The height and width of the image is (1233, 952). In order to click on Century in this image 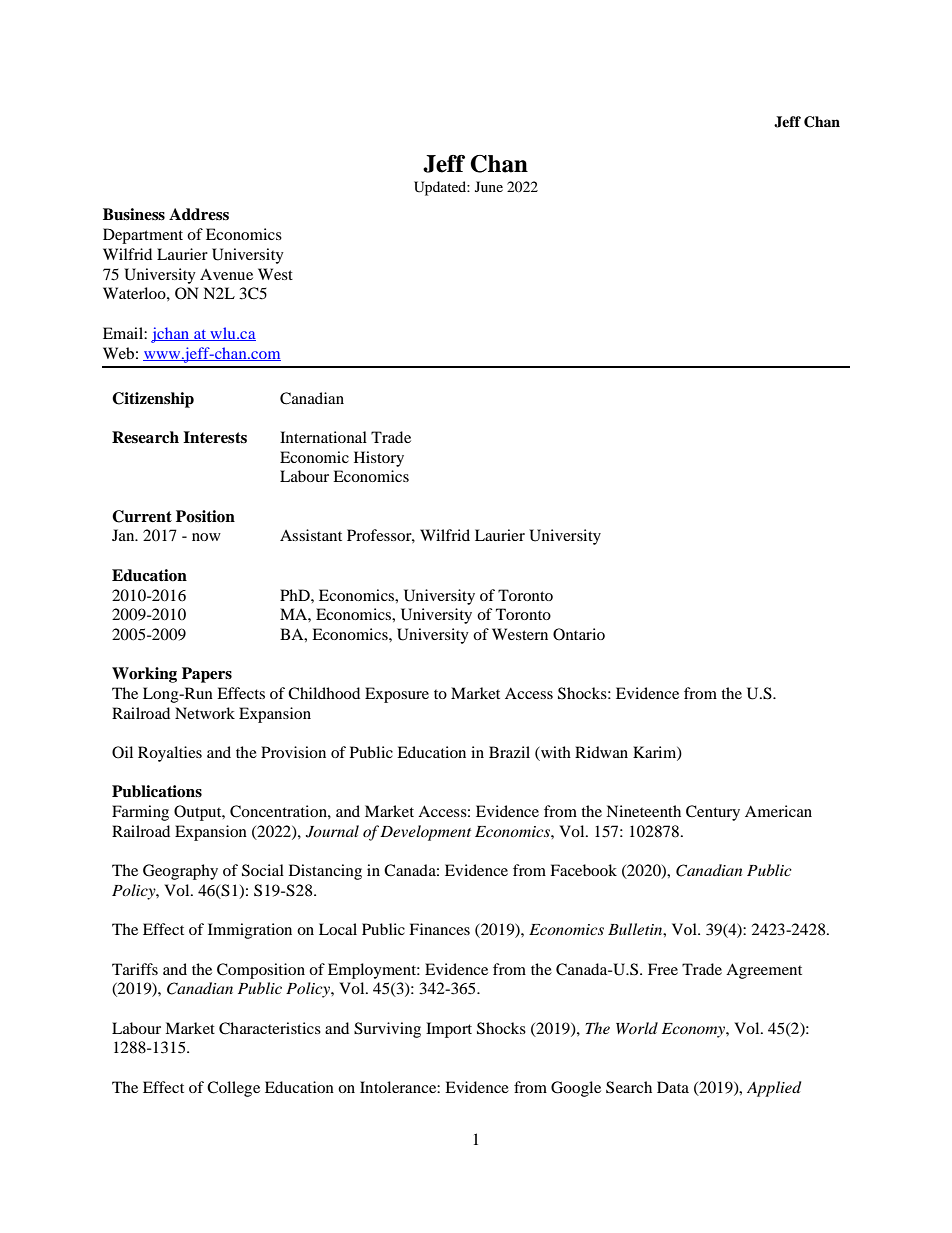, I will do `click(713, 813)`.
